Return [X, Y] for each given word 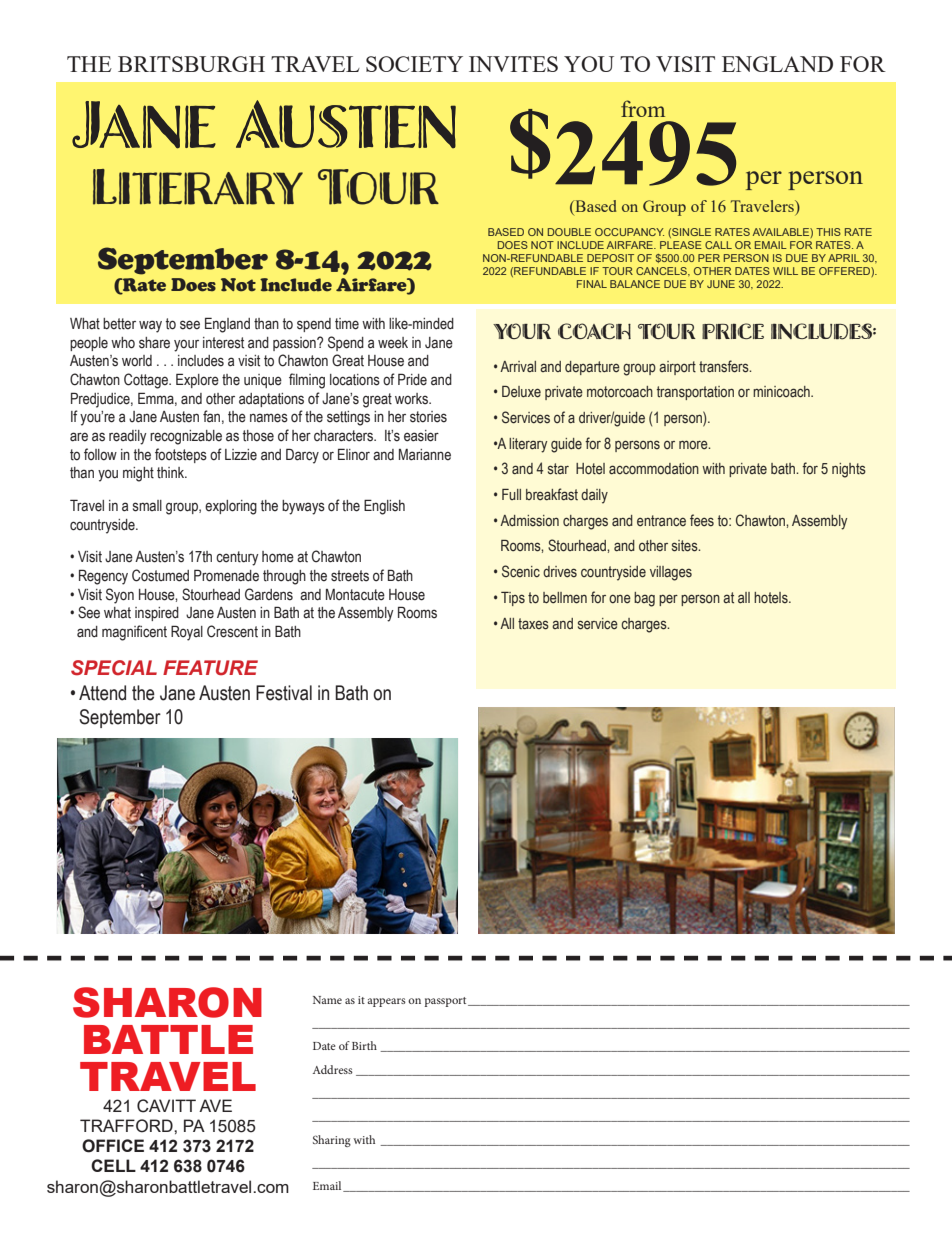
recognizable [186, 437]
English [384, 507]
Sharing [332, 1141]
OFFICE [113, 1146]
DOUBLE [569, 232]
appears [386, 1002]
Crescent [232, 631]
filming [307, 381]
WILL [785, 271]
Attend [102, 693]
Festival [284, 693]
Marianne [425, 455]
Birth [364, 1045]
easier [421, 436]
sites [686, 546]
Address [333, 1069]
